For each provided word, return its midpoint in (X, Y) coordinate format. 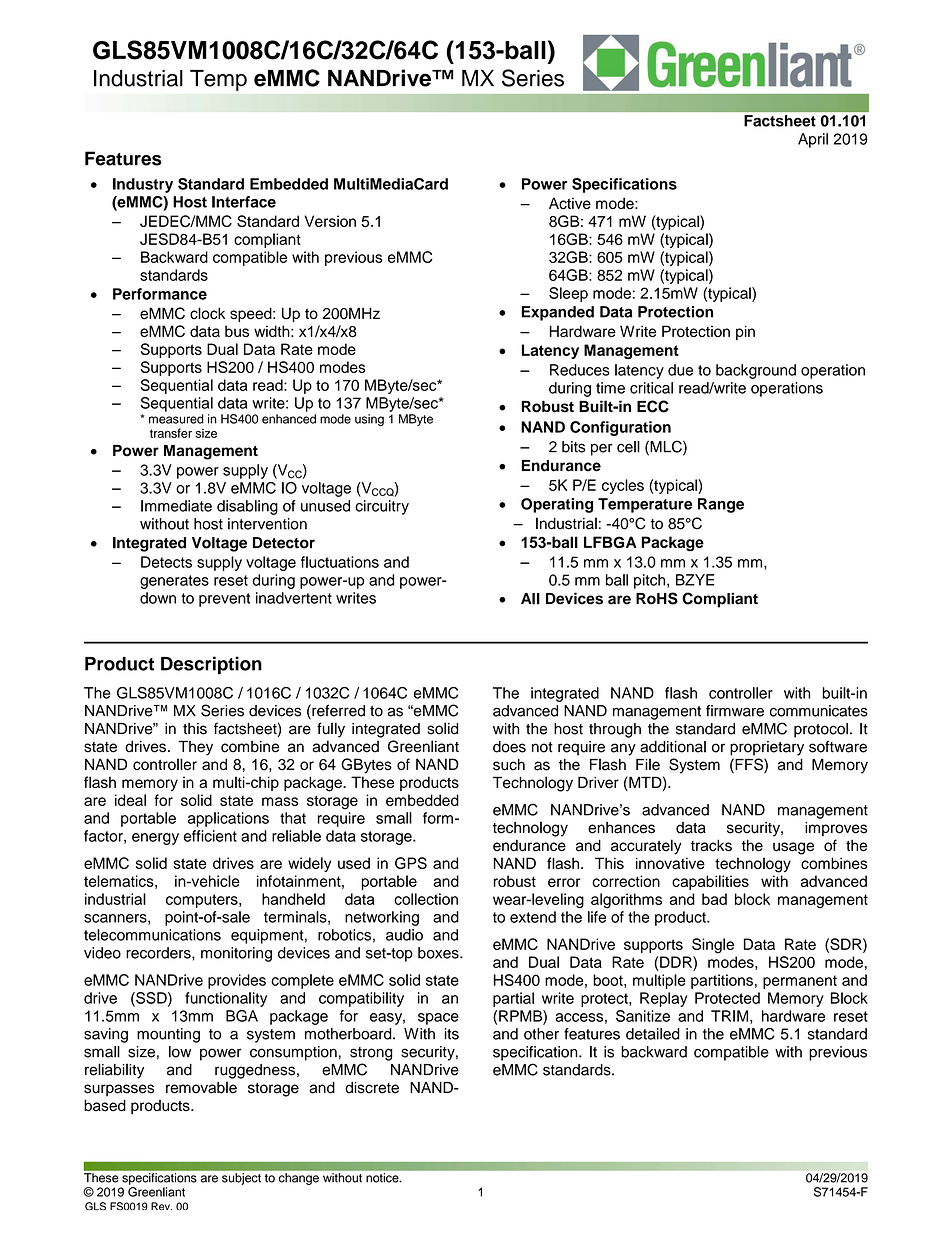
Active (570, 203)
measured (176, 419)
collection (426, 899)
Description (211, 665)
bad (714, 899)
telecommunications (152, 935)
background (756, 371)
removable (201, 1087)
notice (383, 1178)
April (813, 140)
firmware (735, 711)
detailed (653, 1034)
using (369, 420)
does (509, 747)
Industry (143, 185)
